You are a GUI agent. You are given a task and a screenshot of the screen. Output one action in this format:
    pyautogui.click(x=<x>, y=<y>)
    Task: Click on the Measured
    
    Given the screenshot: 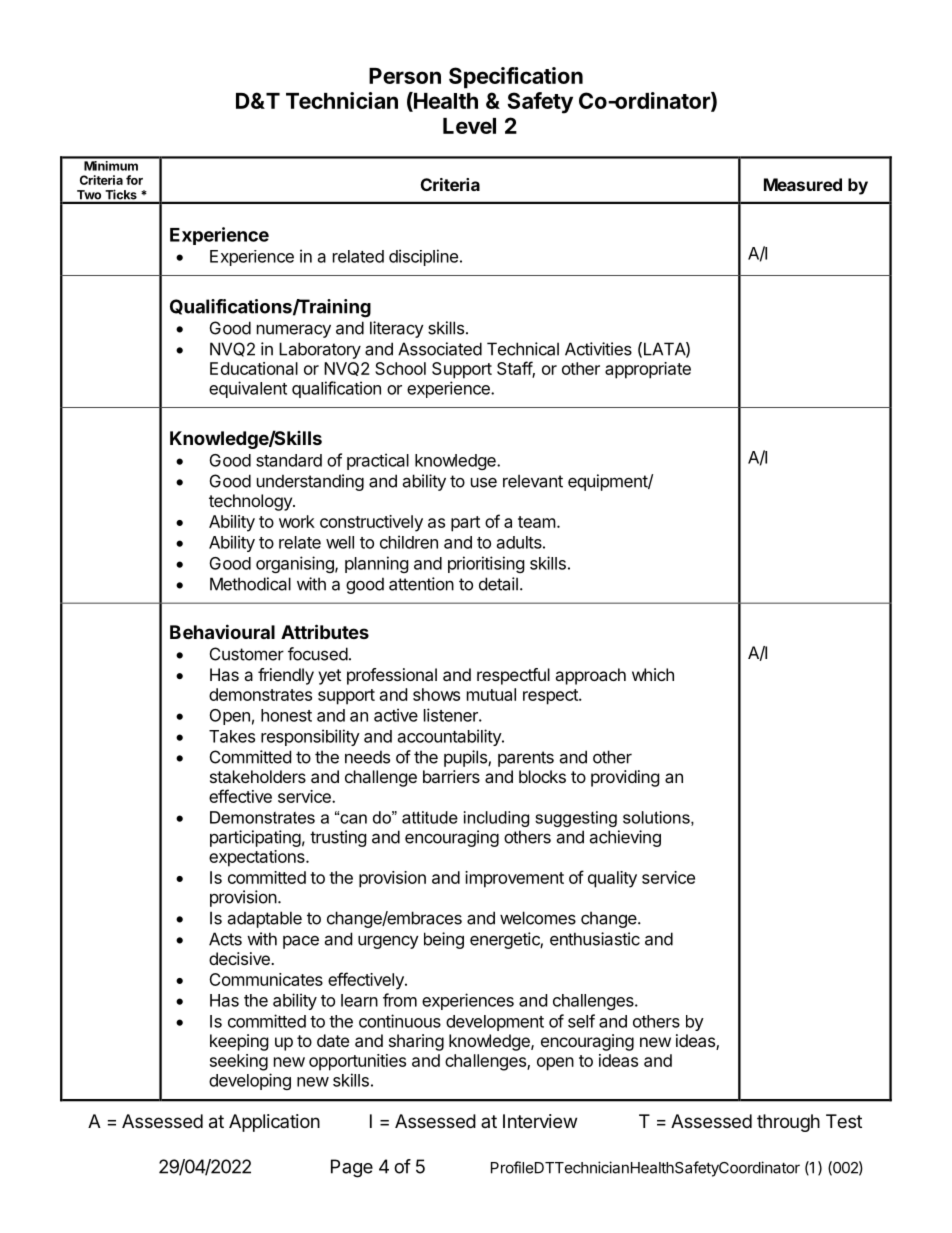 What is the action you would take?
    pyautogui.click(x=803, y=184)
